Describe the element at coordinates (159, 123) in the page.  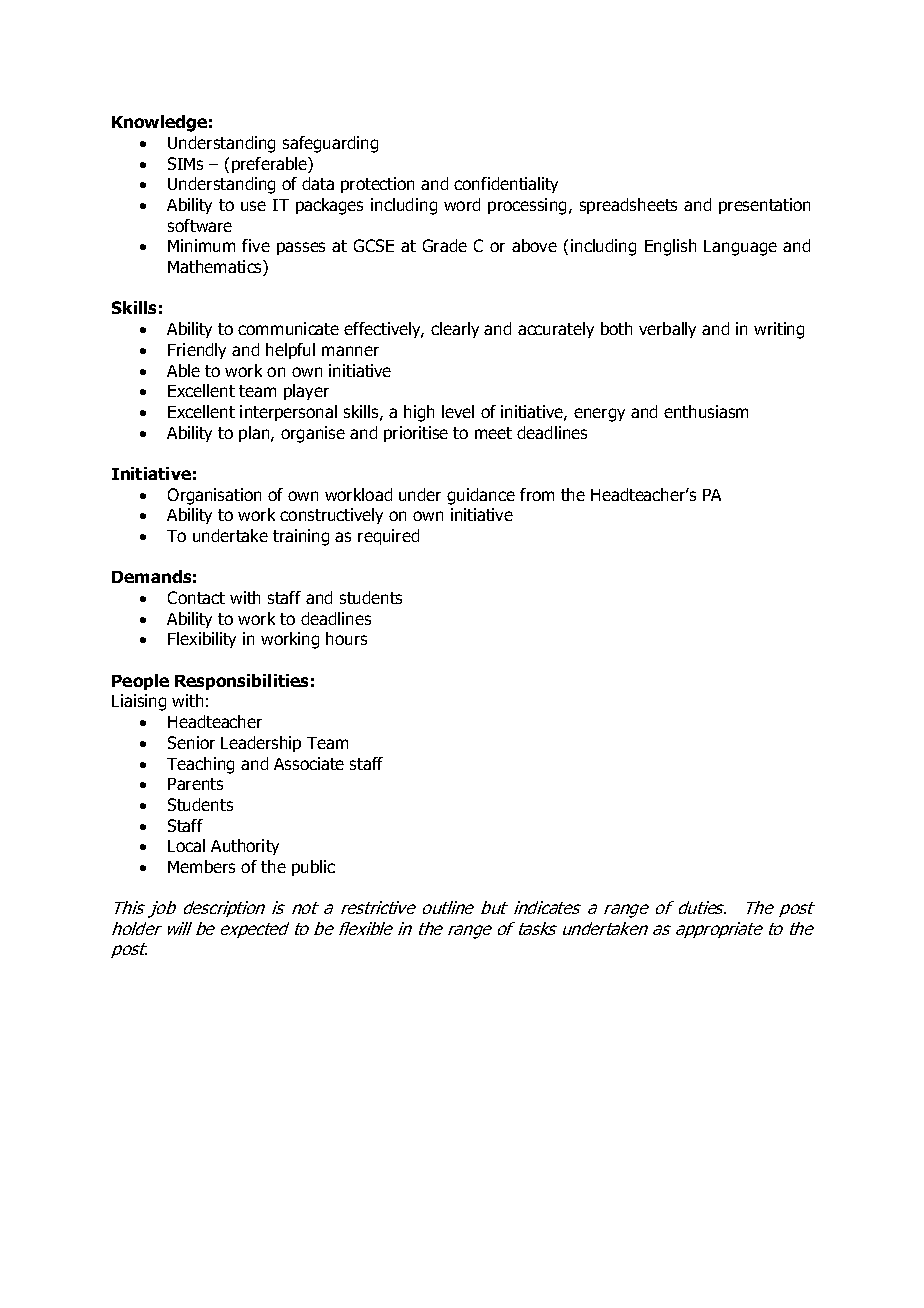
I see `Knowledge` at that location.
